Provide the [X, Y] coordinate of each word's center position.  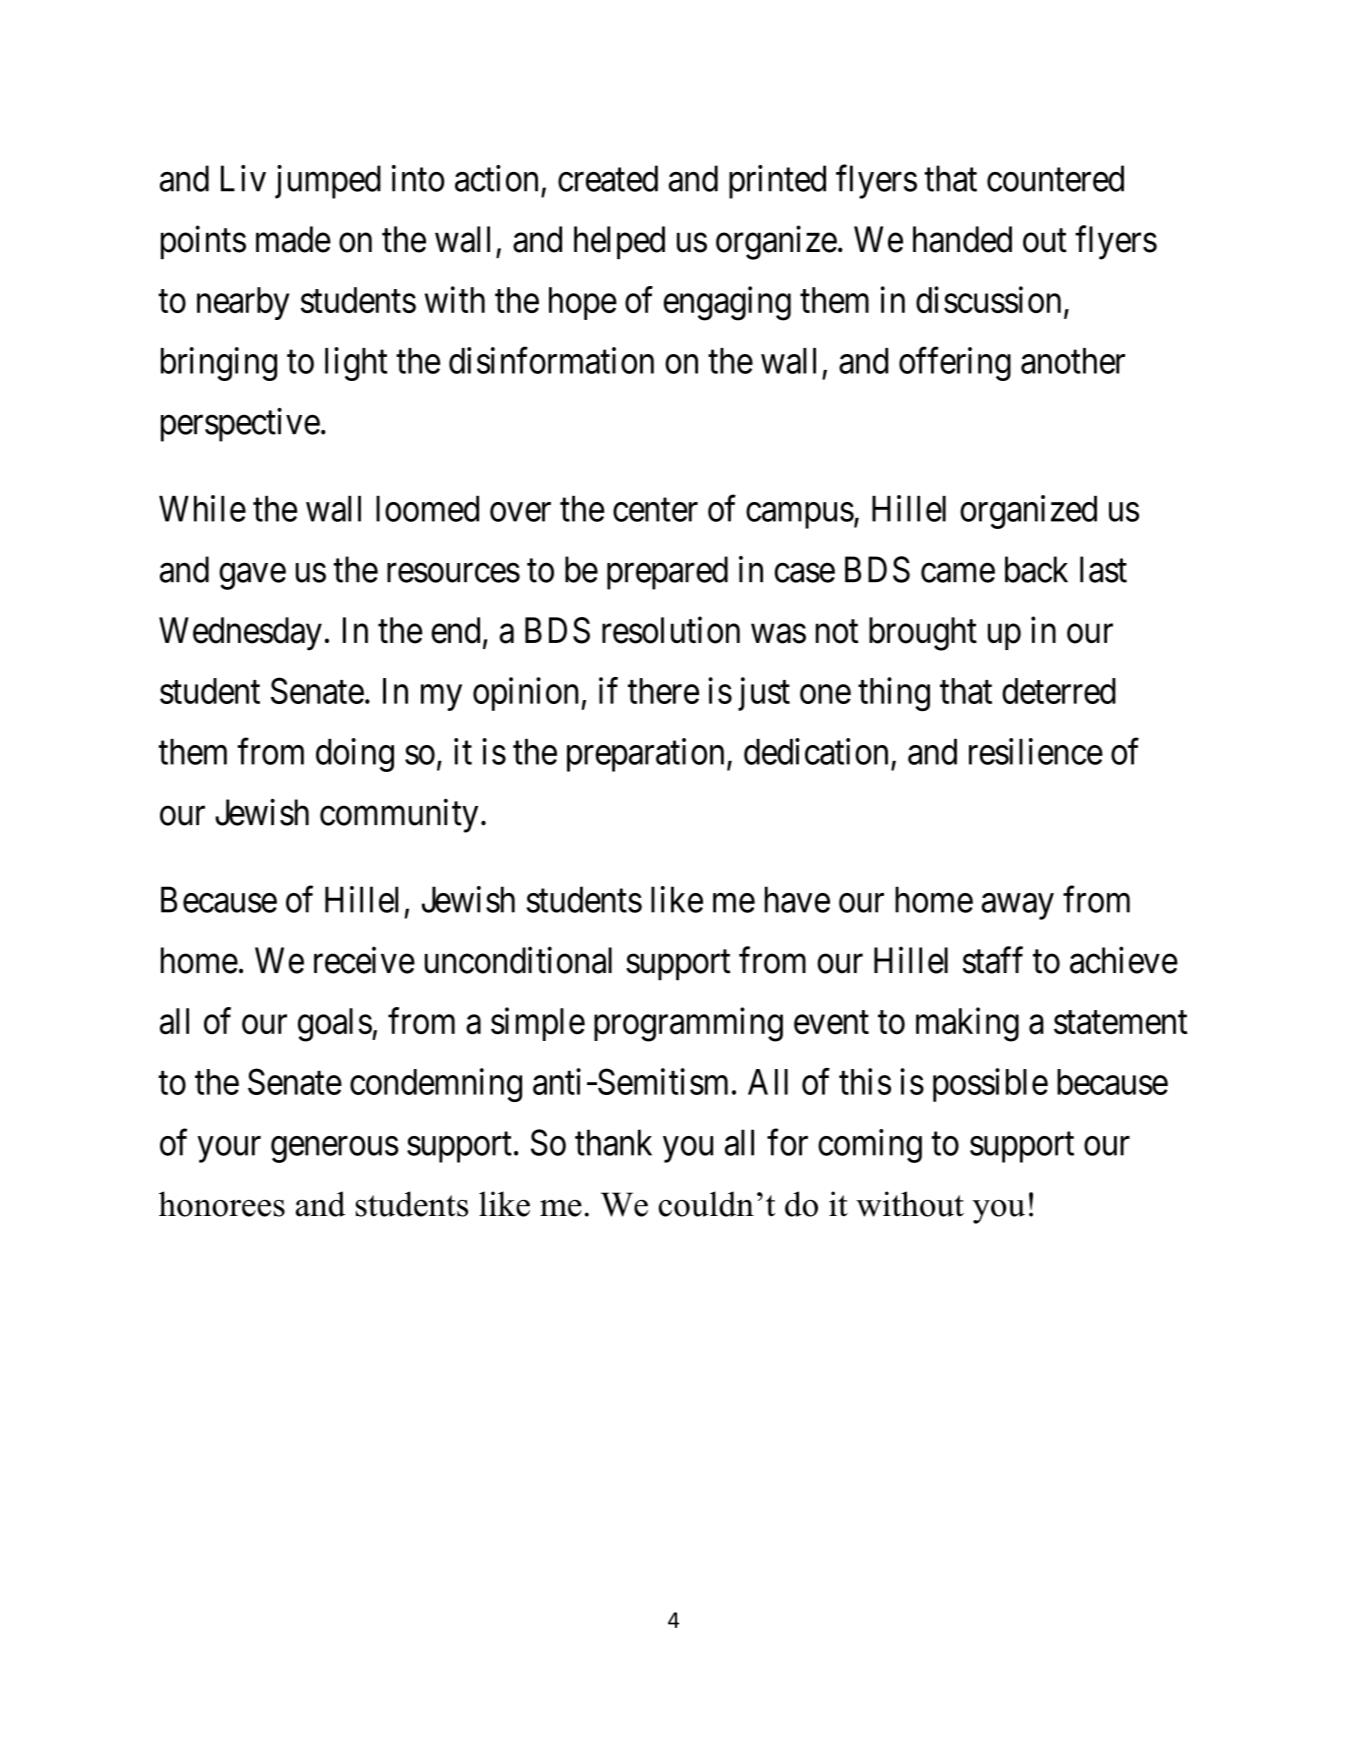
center [655, 510]
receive [364, 960]
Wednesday [240, 634]
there [663, 691]
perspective [240, 425]
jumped [328, 182]
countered [1055, 178]
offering [955, 364]
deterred [1059, 691]
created [608, 178]
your [229, 1150]
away [1018, 907]
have [797, 899]
